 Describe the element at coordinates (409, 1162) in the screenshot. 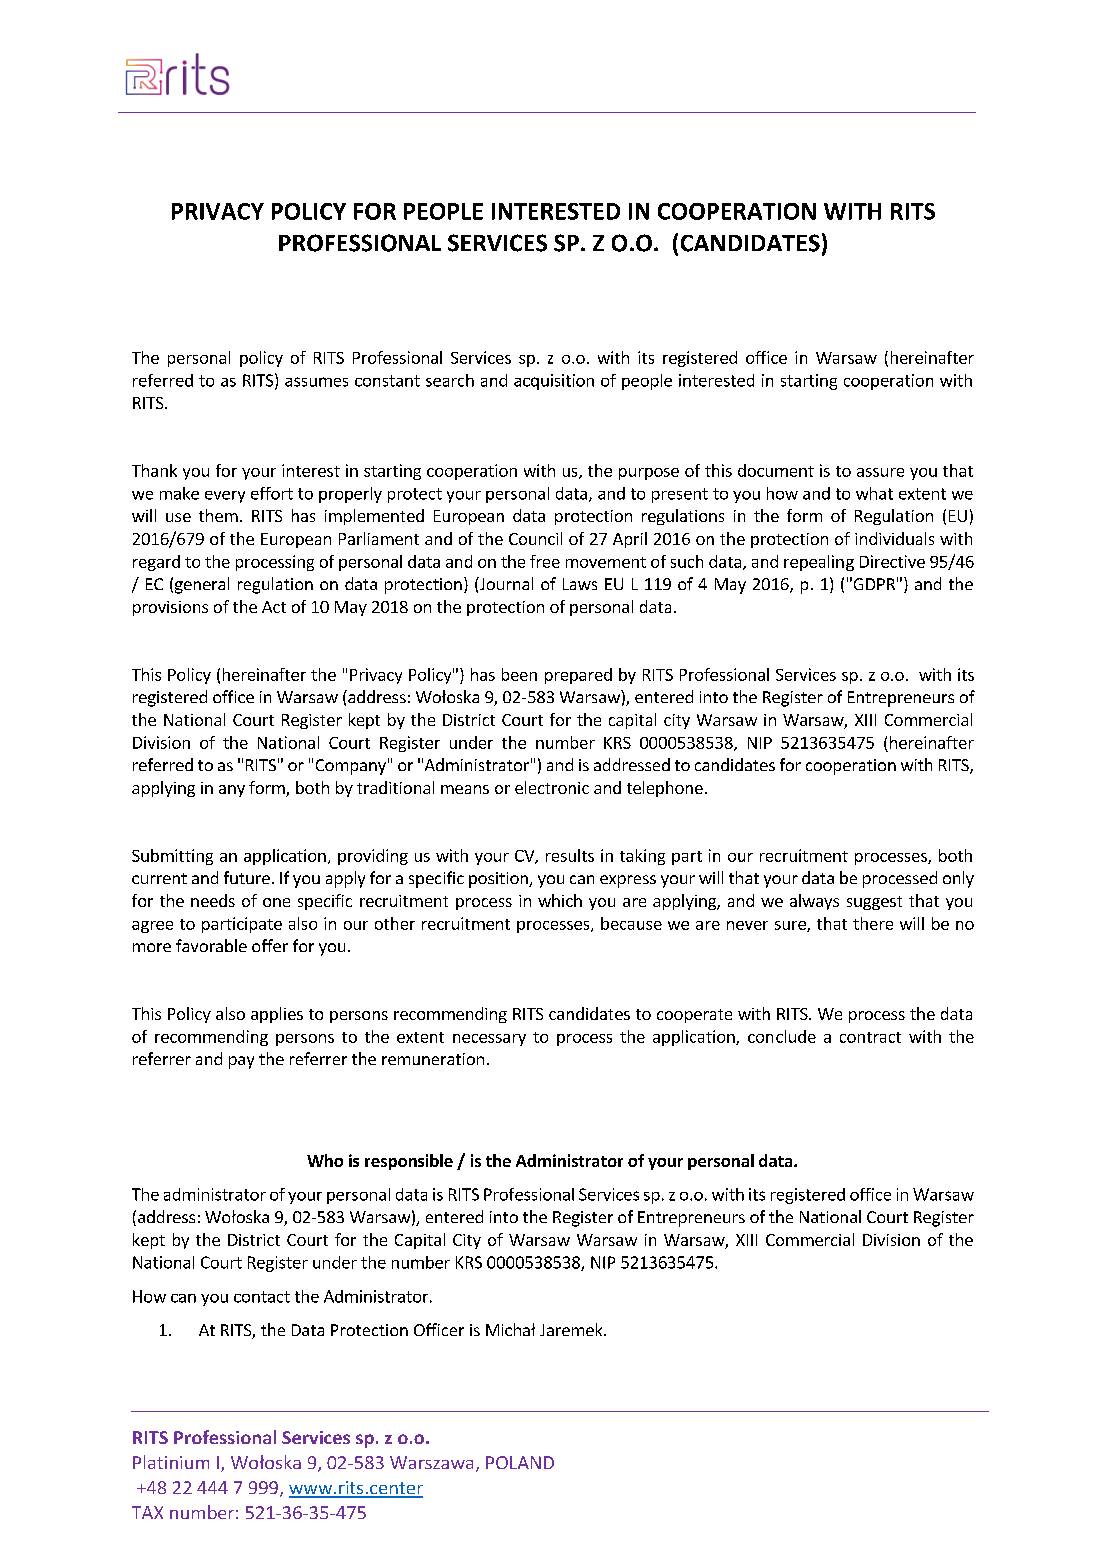

I see `responsible` at that location.
